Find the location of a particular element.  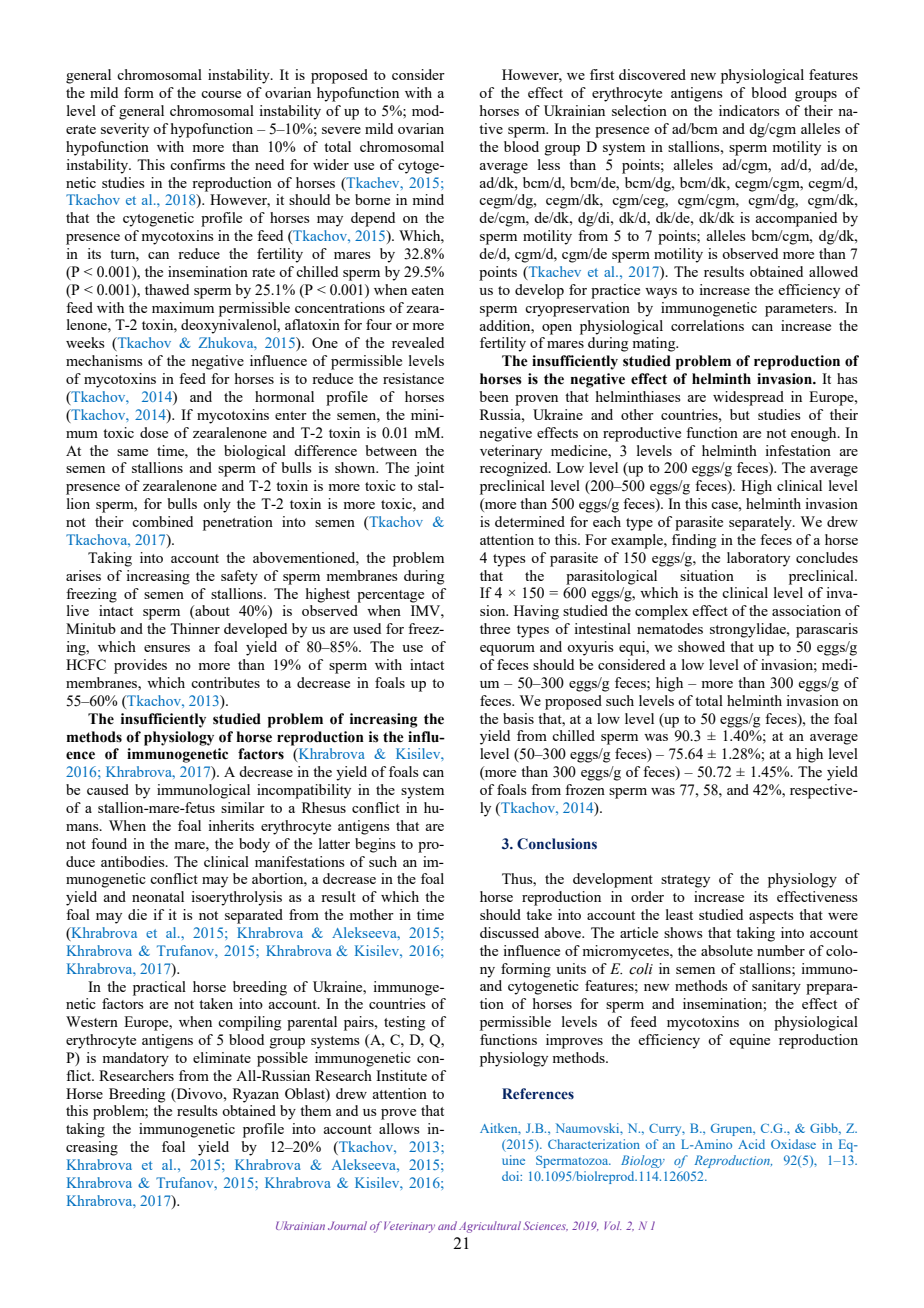

same is located at coordinates (132, 452).
